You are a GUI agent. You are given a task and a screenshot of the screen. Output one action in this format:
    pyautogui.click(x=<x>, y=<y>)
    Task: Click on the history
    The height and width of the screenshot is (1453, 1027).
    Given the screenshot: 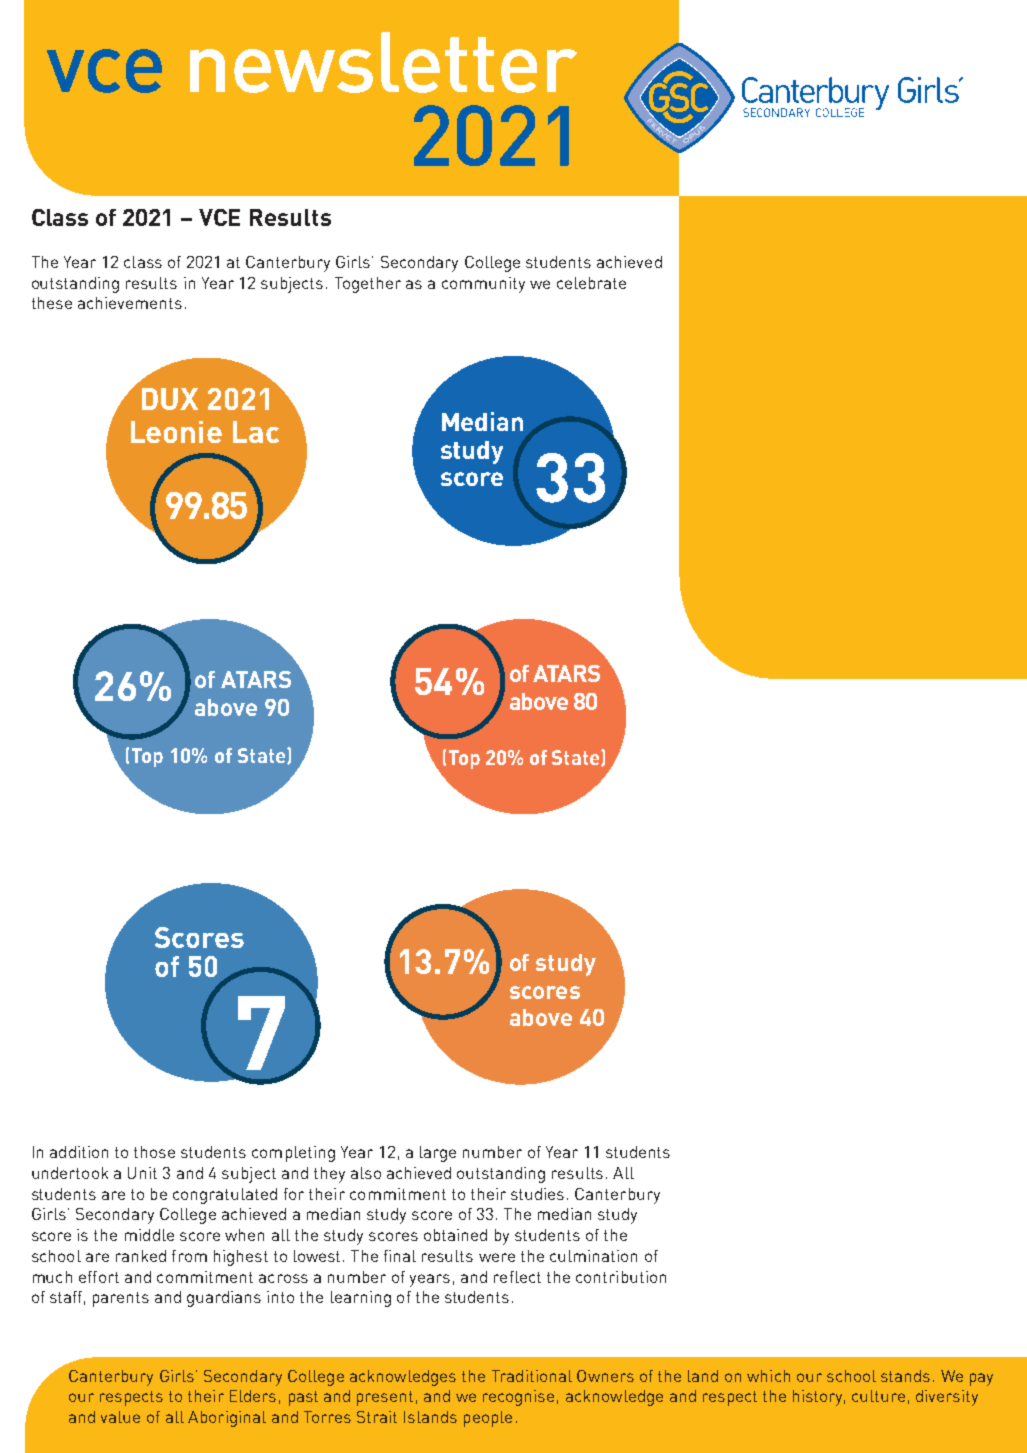 What is the action you would take?
    pyautogui.click(x=819, y=1398)
